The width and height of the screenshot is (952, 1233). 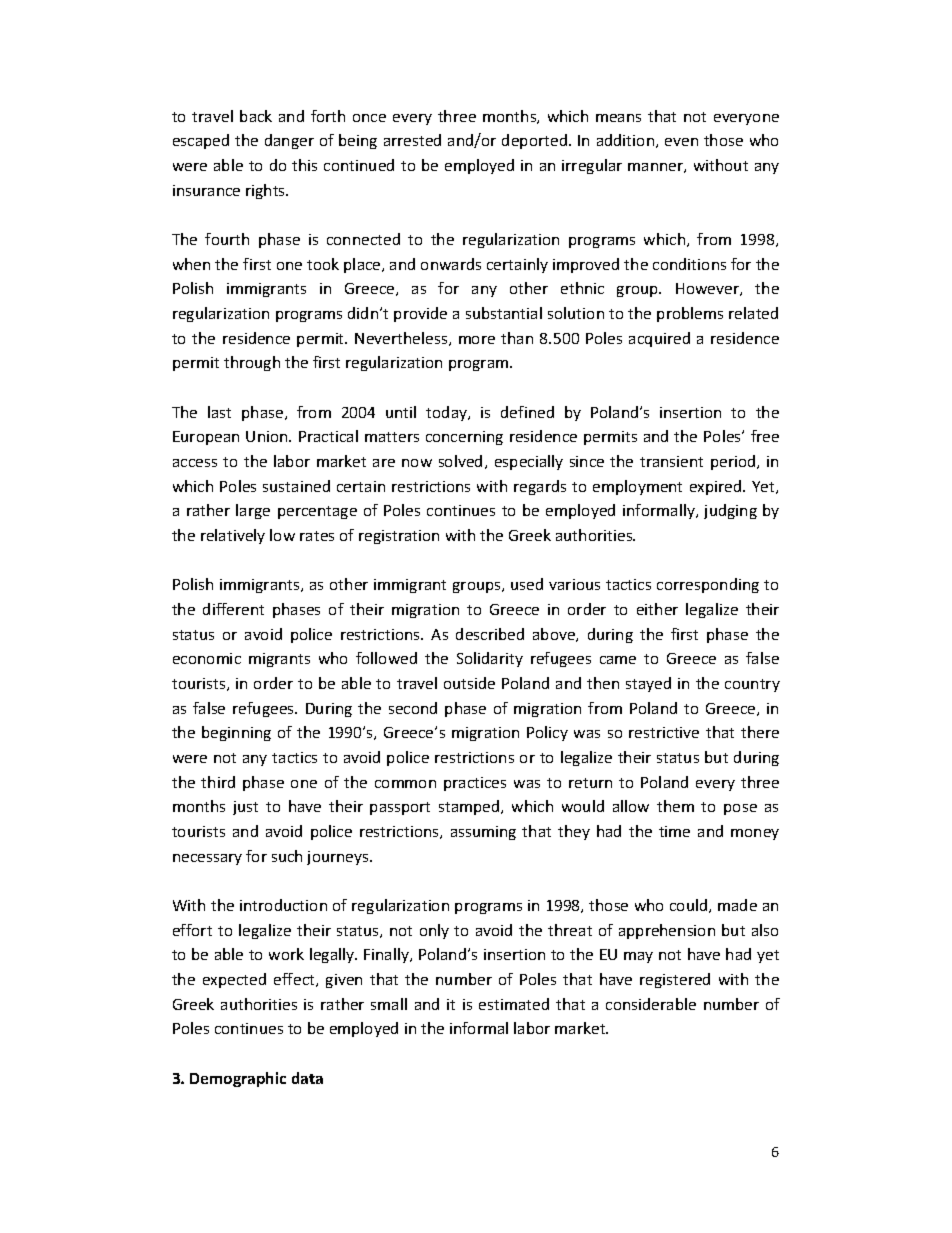 What do you see at coordinates (675, 980) in the screenshot?
I see `registered` at bounding box center [675, 980].
